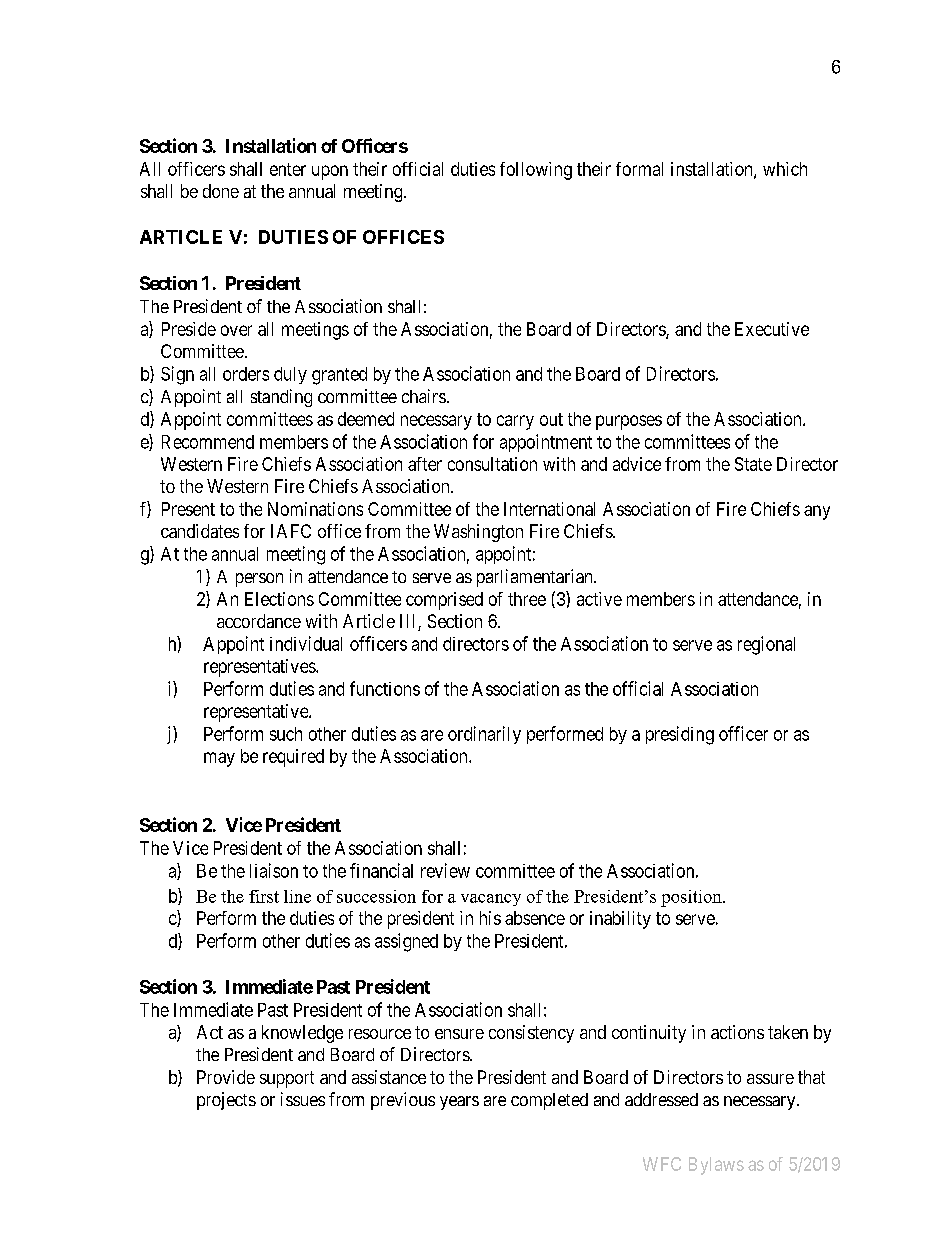  What do you see at coordinates (692, 898) in the document?
I see `position` at bounding box center [692, 898].
